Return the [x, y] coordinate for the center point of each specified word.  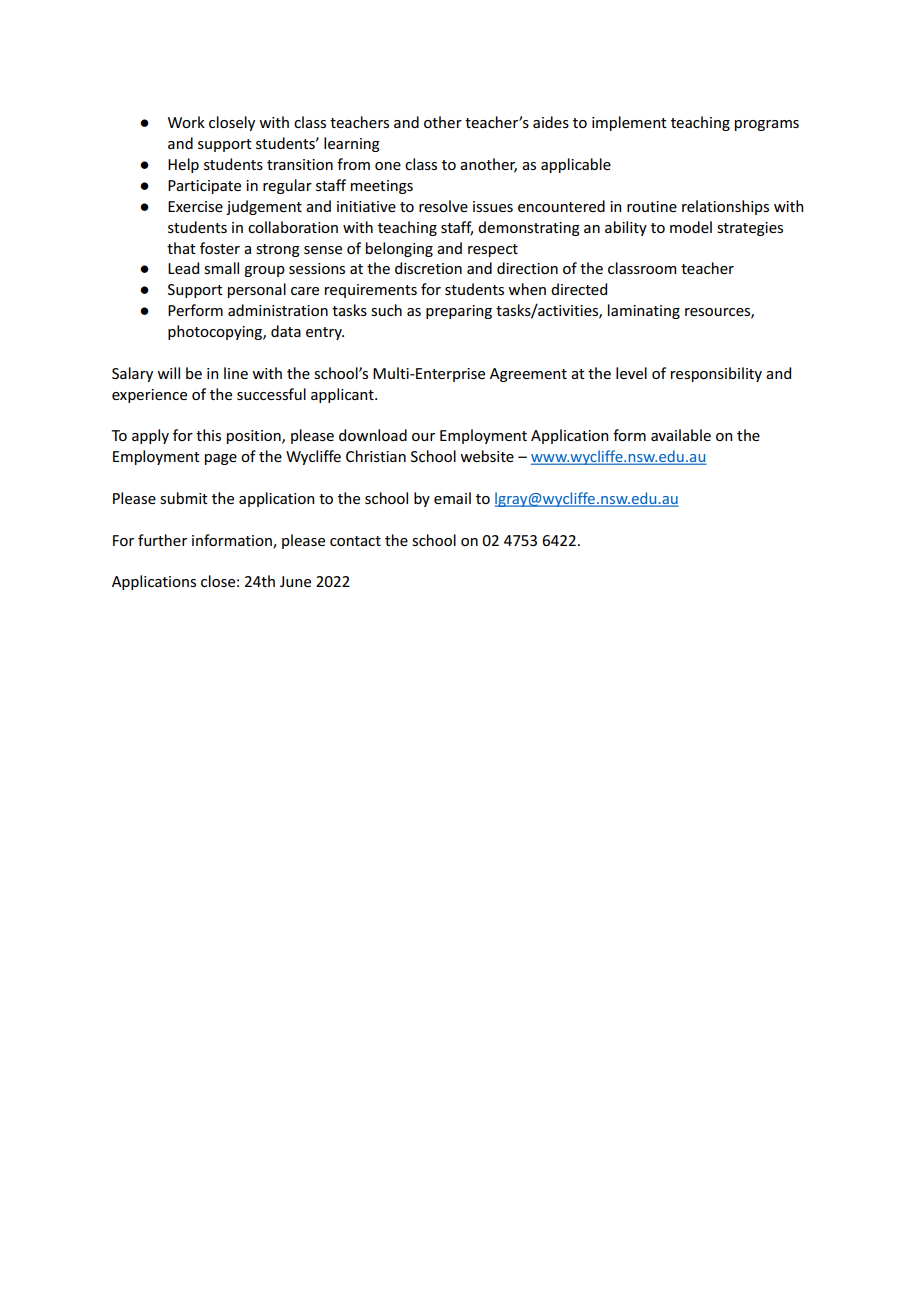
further [162, 540]
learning [352, 144]
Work [186, 122]
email [452, 498]
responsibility [716, 374]
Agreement [528, 375]
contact [355, 541]
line [236, 373]
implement [629, 123]
